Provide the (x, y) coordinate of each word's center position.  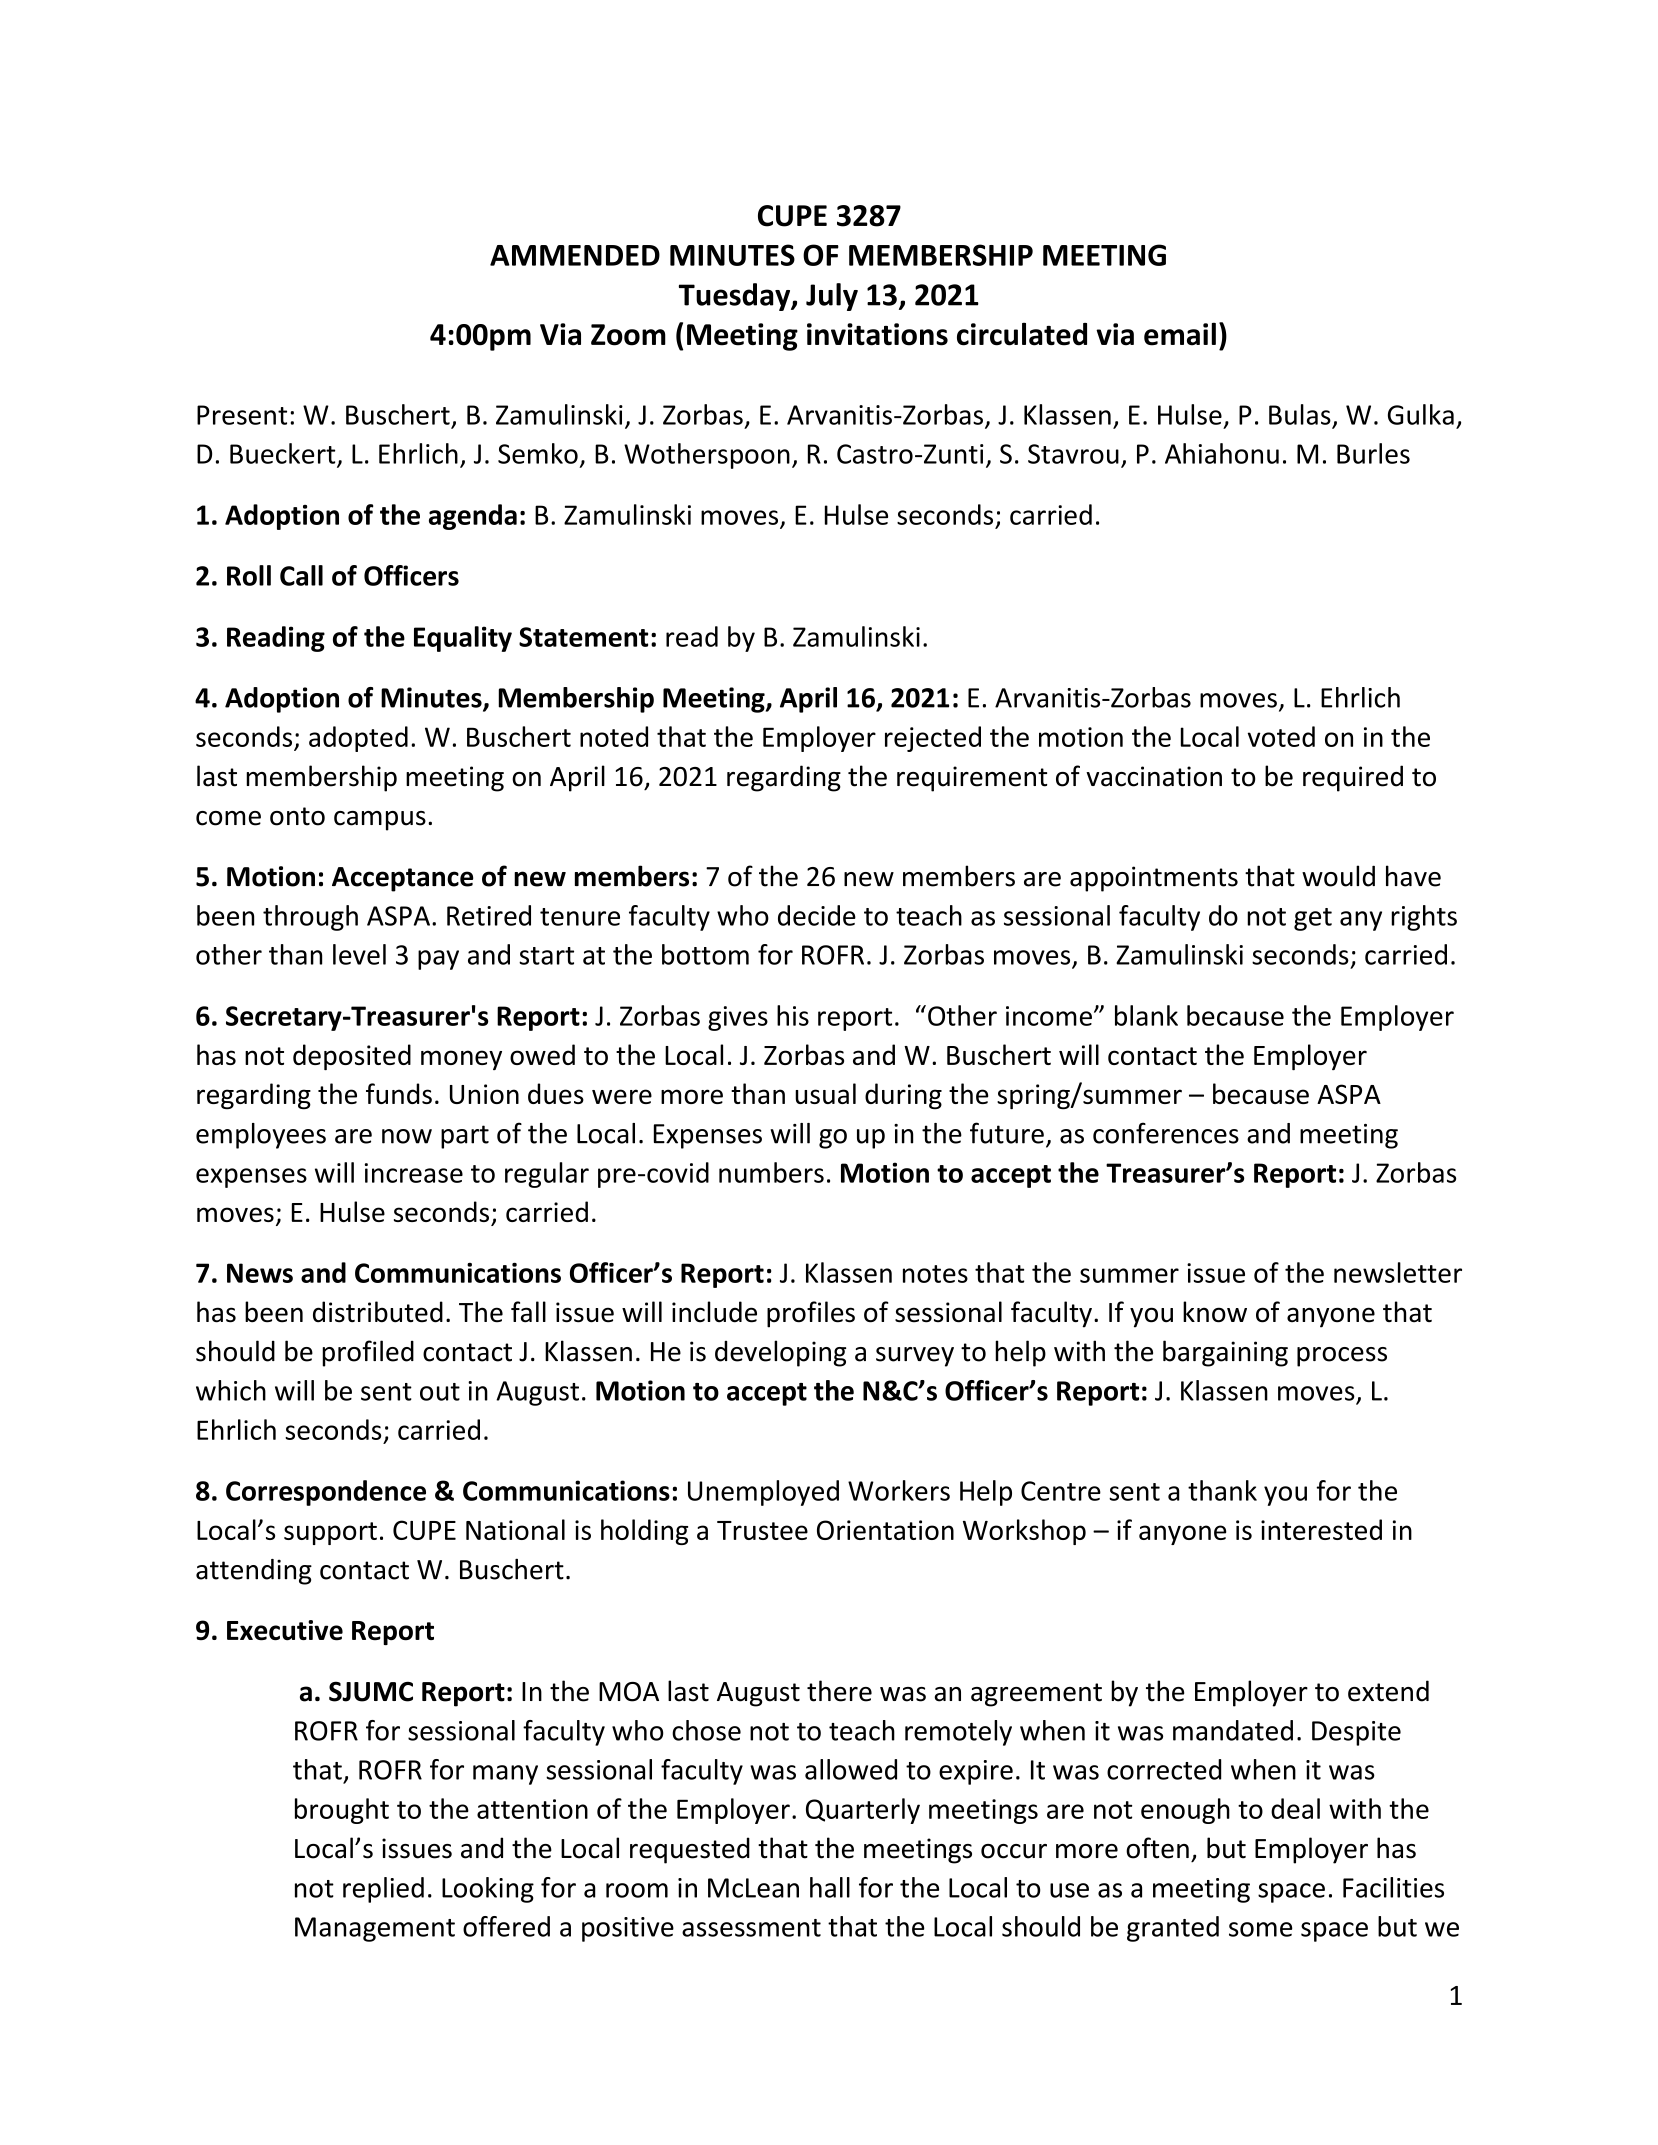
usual (825, 1093)
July (832, 297)
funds (399, 1093)
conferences (1166, 1133)
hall (830, 1887)
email (1180, 334)
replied (383, 1890)
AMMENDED (575, 255)
